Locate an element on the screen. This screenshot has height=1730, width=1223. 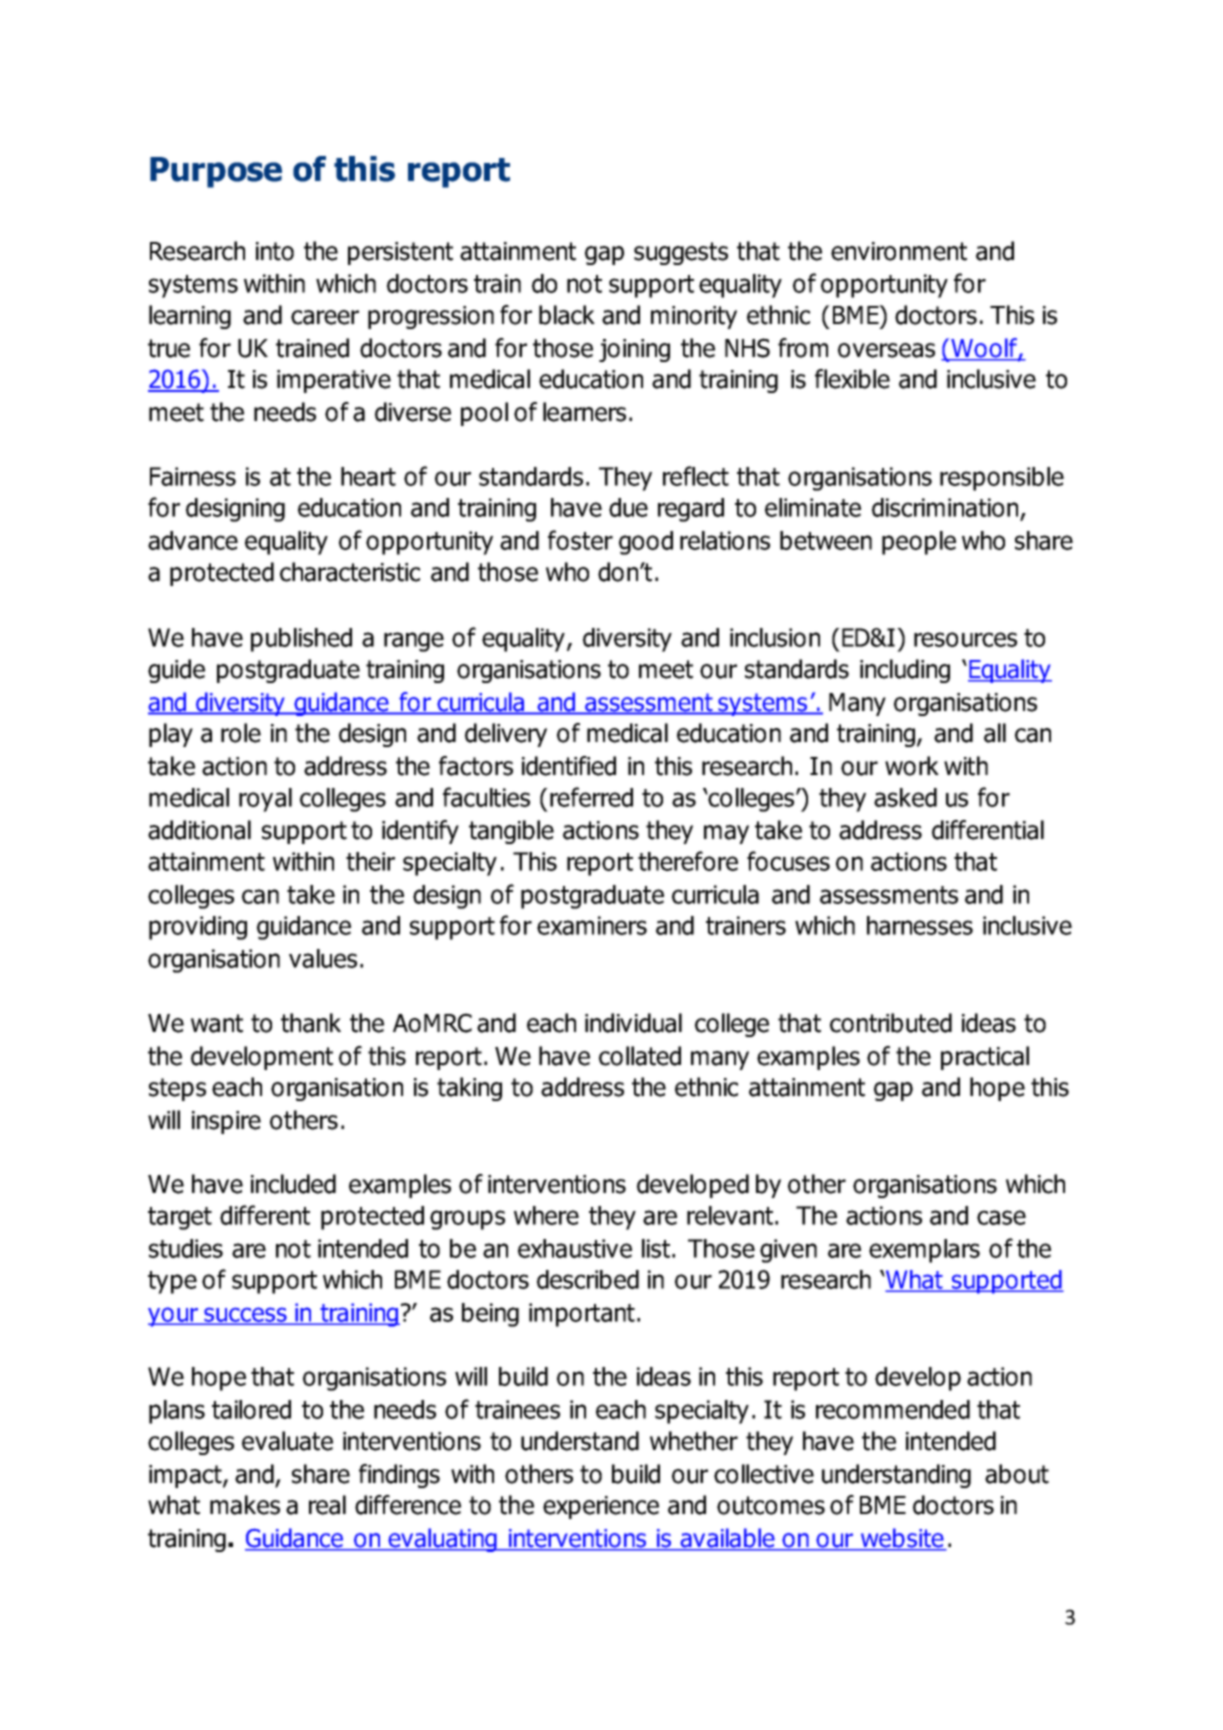
where is located at coordinates (546, 1215).
